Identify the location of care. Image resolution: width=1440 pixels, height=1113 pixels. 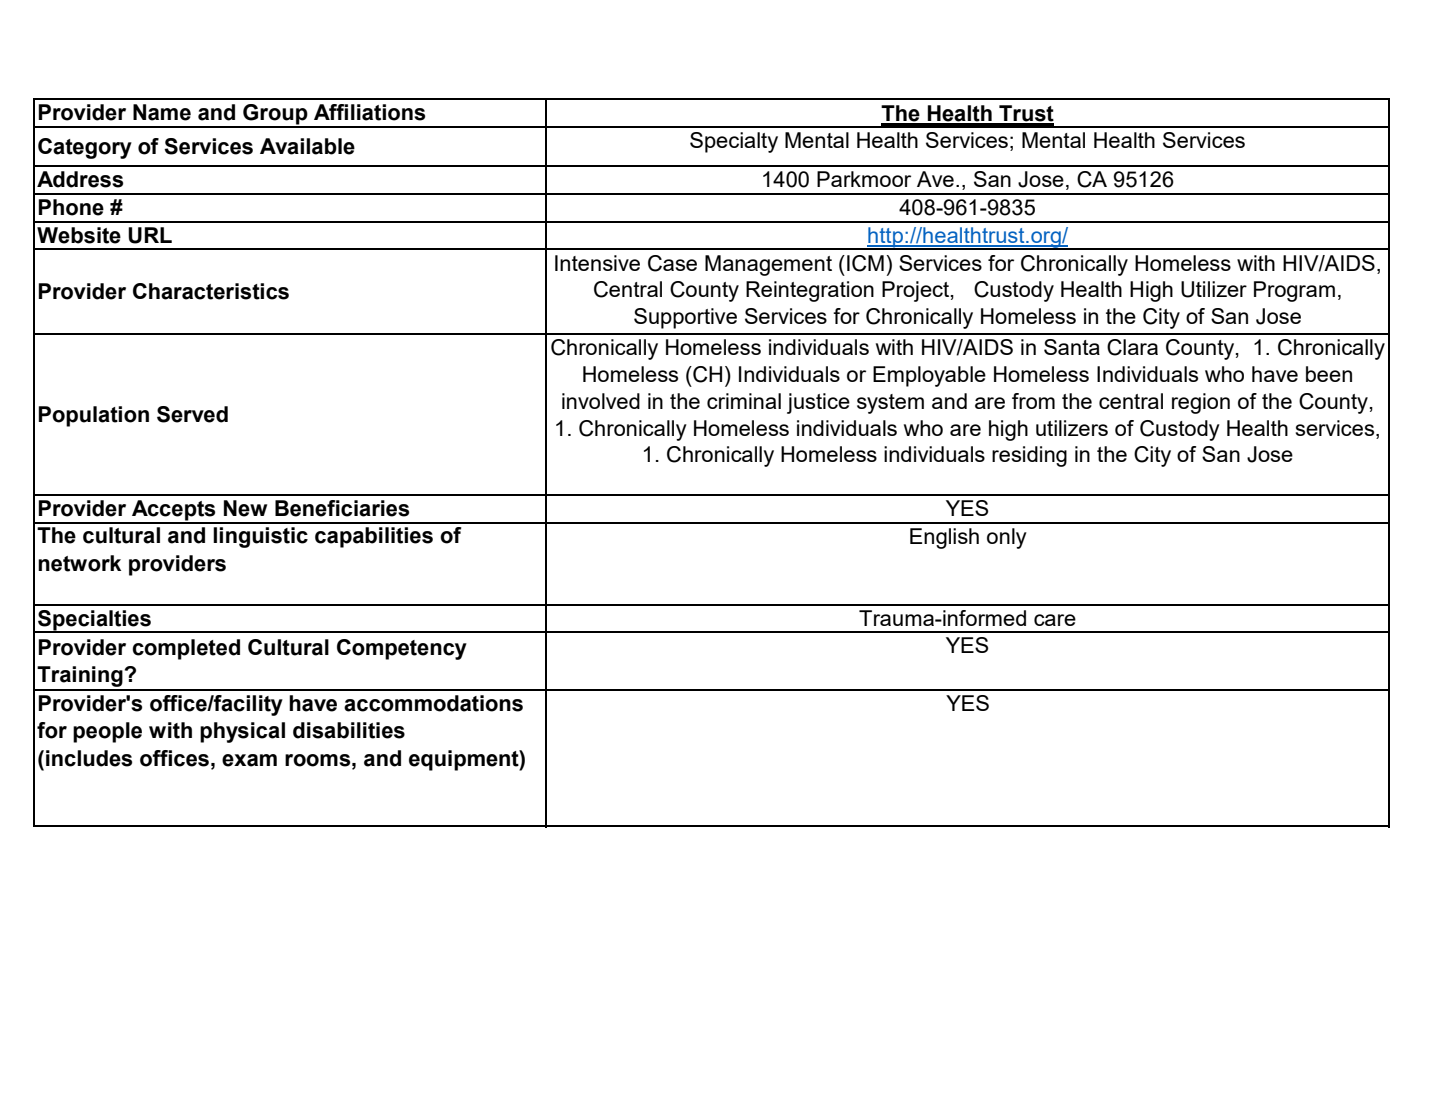
(1055, 620).
